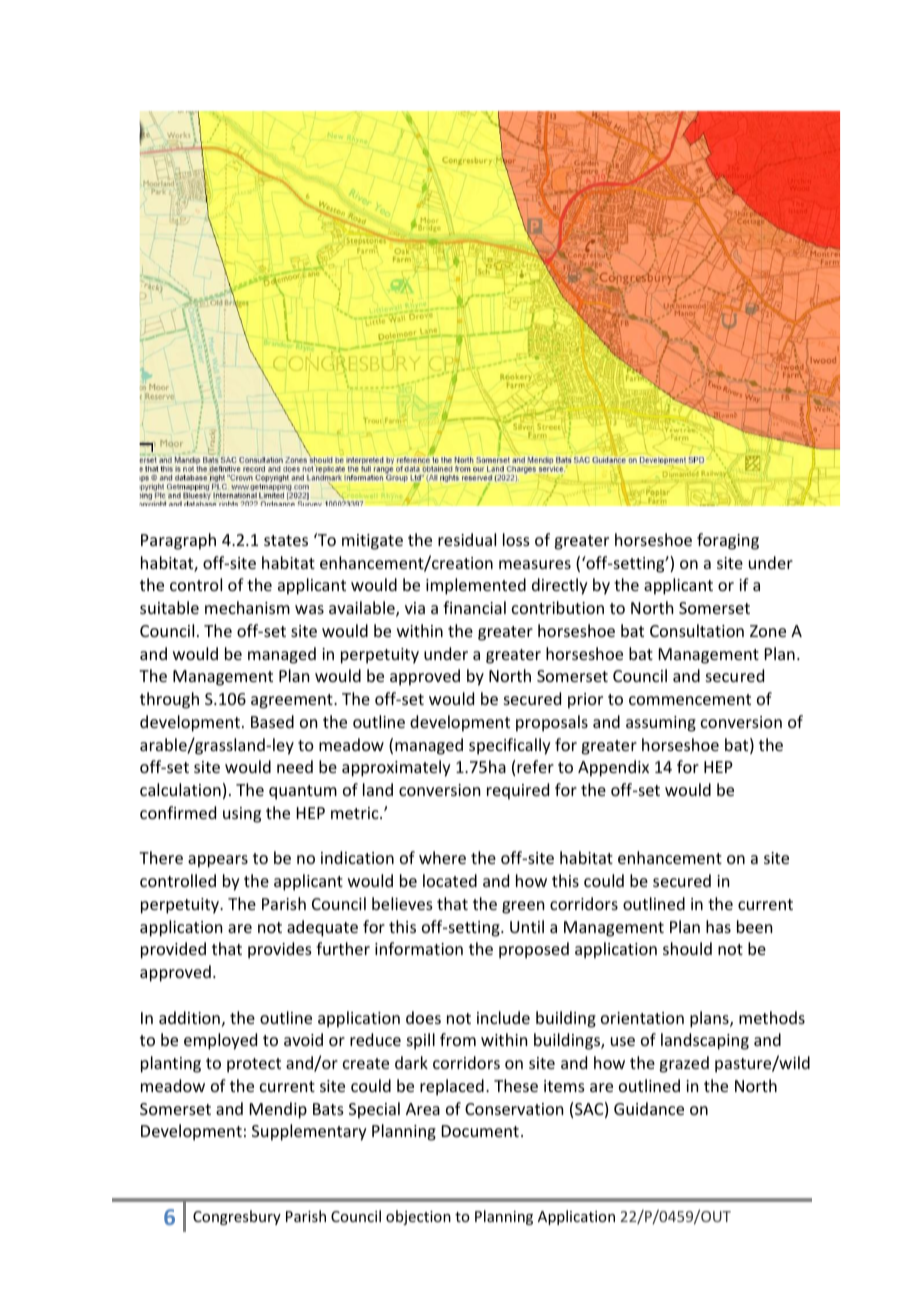 The image size is (924, 1308). Describe the element at coordinates (272, 721) in the screenshot. I see `Based` at that location.
